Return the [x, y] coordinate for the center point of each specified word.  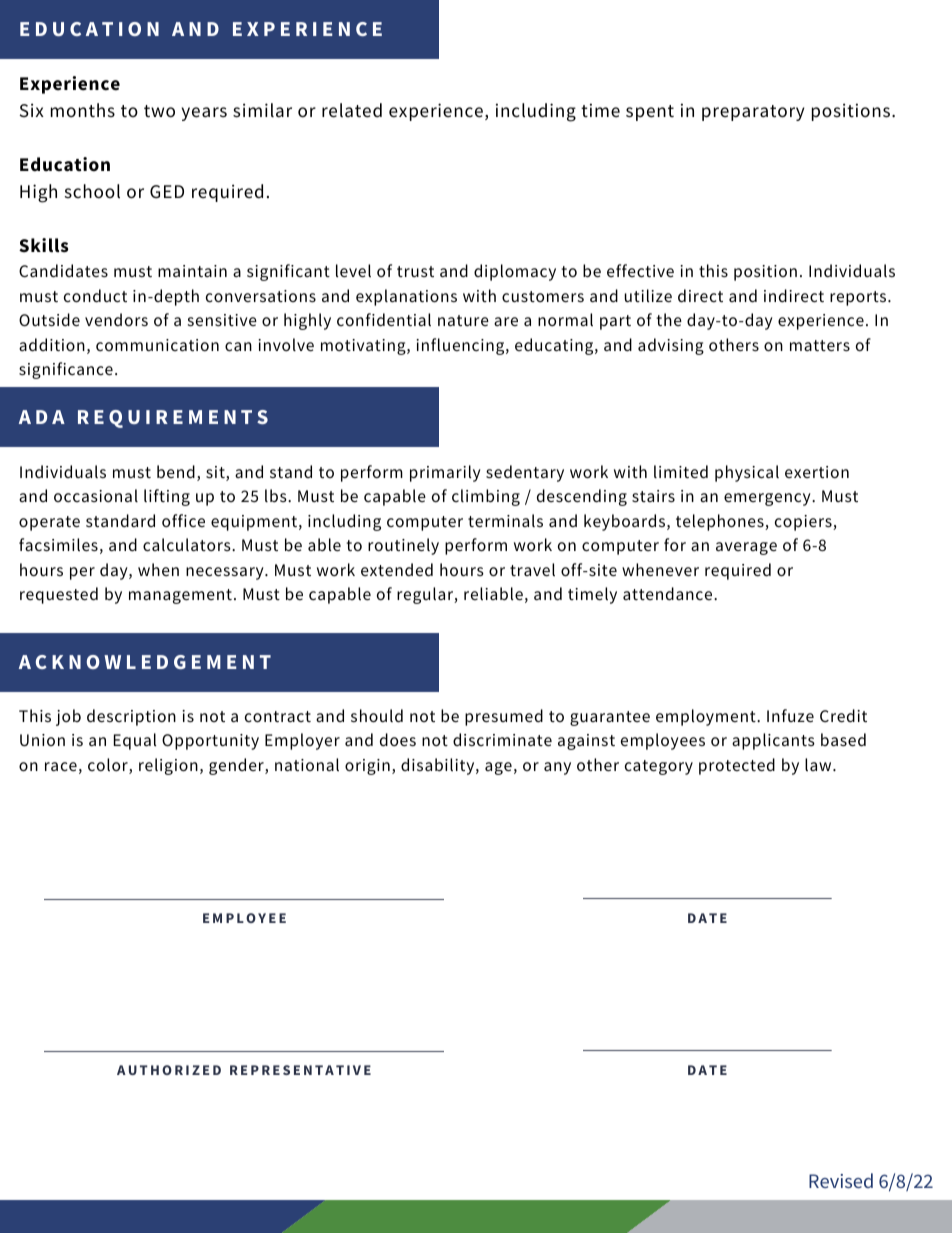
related [352, 110]
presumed [504, 717]
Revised [841, 1180]
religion [168, 766]
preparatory [753, 113]
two [159, 111]
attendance [669, 593]
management [180, 596]
